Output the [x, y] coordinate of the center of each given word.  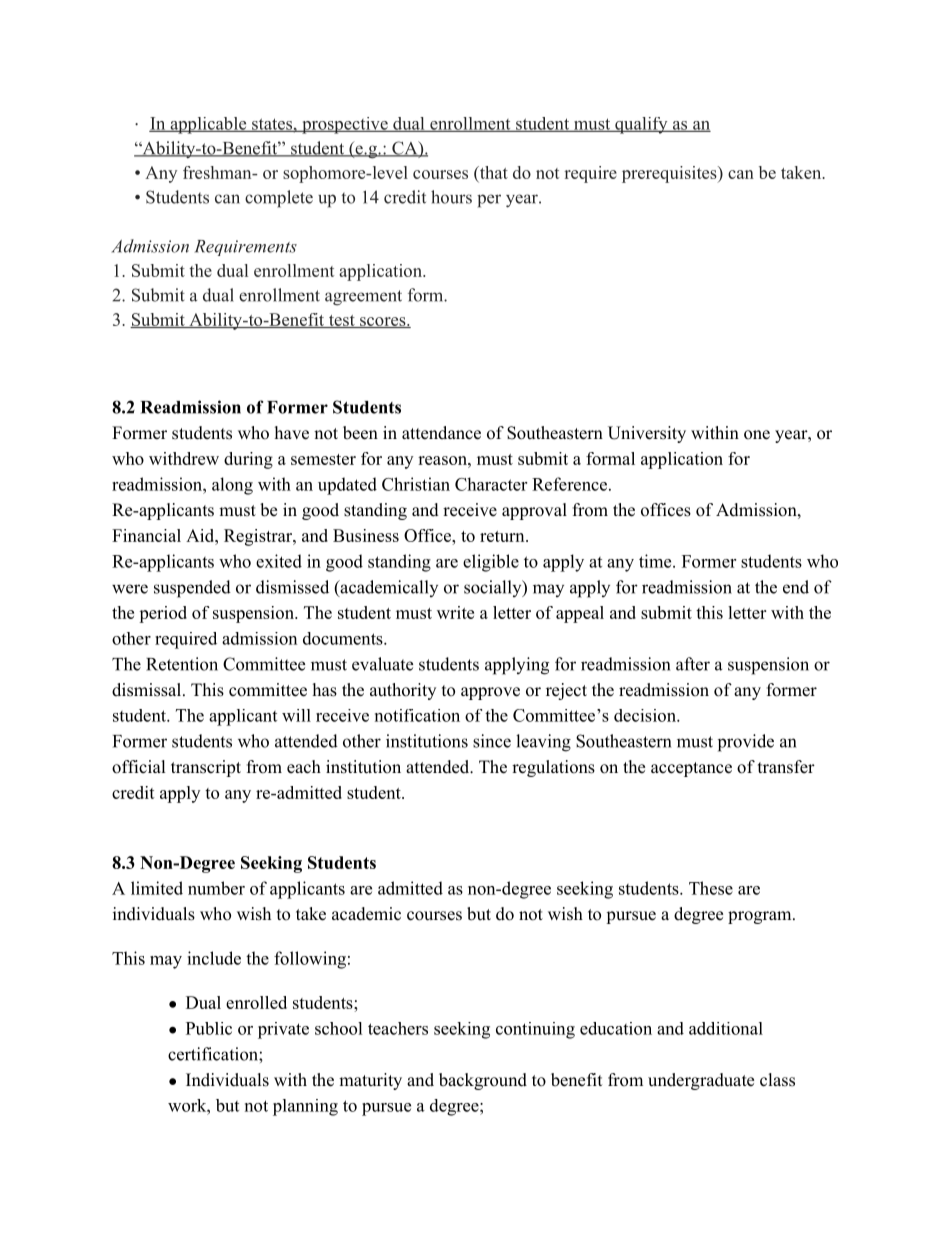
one [757, 435]
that [492, 173]
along [232, 486]
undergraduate [701, 1081]
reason [443, 460]
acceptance [691, 769]
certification [214, 1054]
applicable [208, 125]
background [483, 1081]
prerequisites [670, 174]
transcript [206, 768]
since [492, 741]
